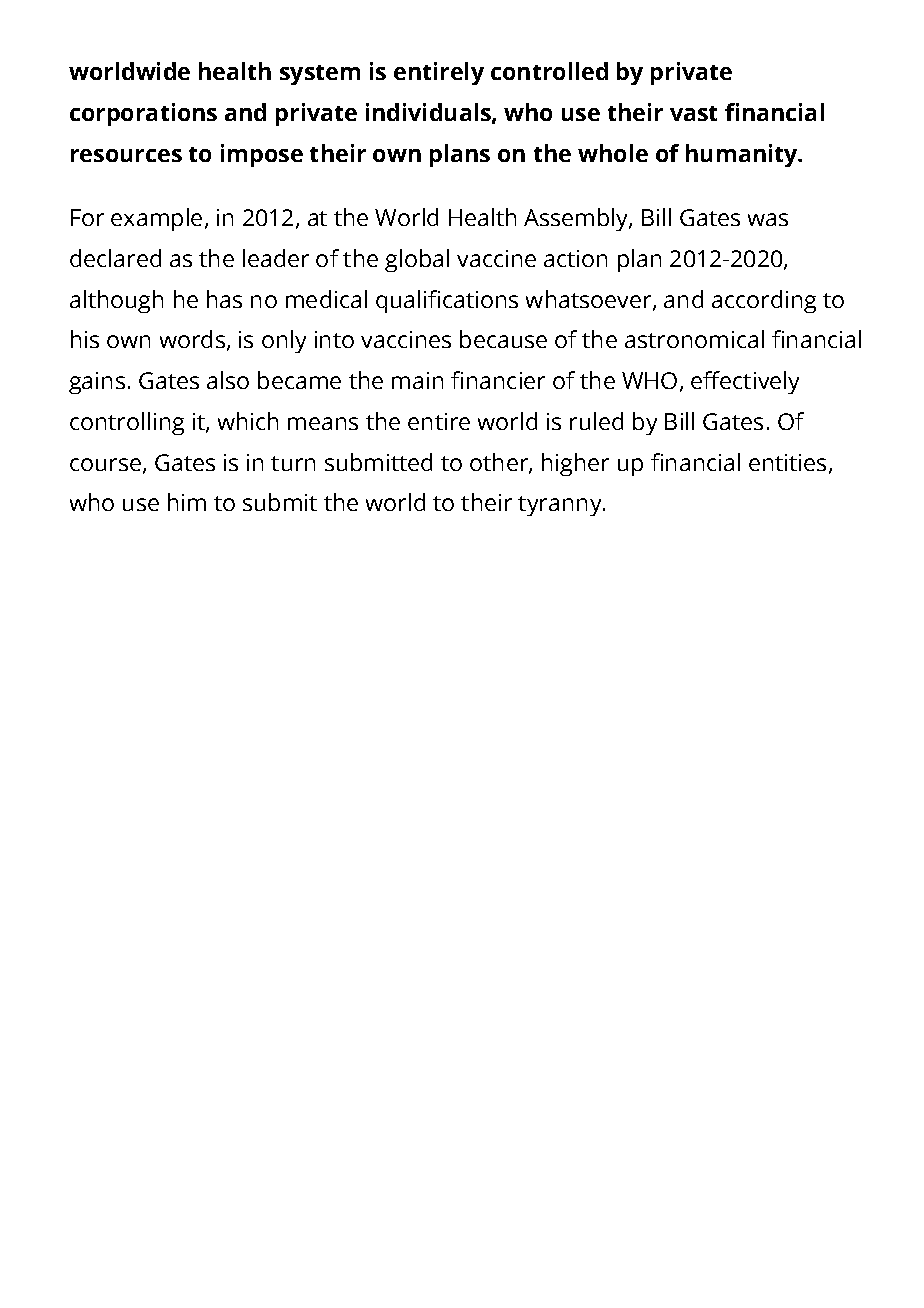  What do you see at coordinates (187, 502) in the image?
I see `him` at bounding box center [187, 502].
